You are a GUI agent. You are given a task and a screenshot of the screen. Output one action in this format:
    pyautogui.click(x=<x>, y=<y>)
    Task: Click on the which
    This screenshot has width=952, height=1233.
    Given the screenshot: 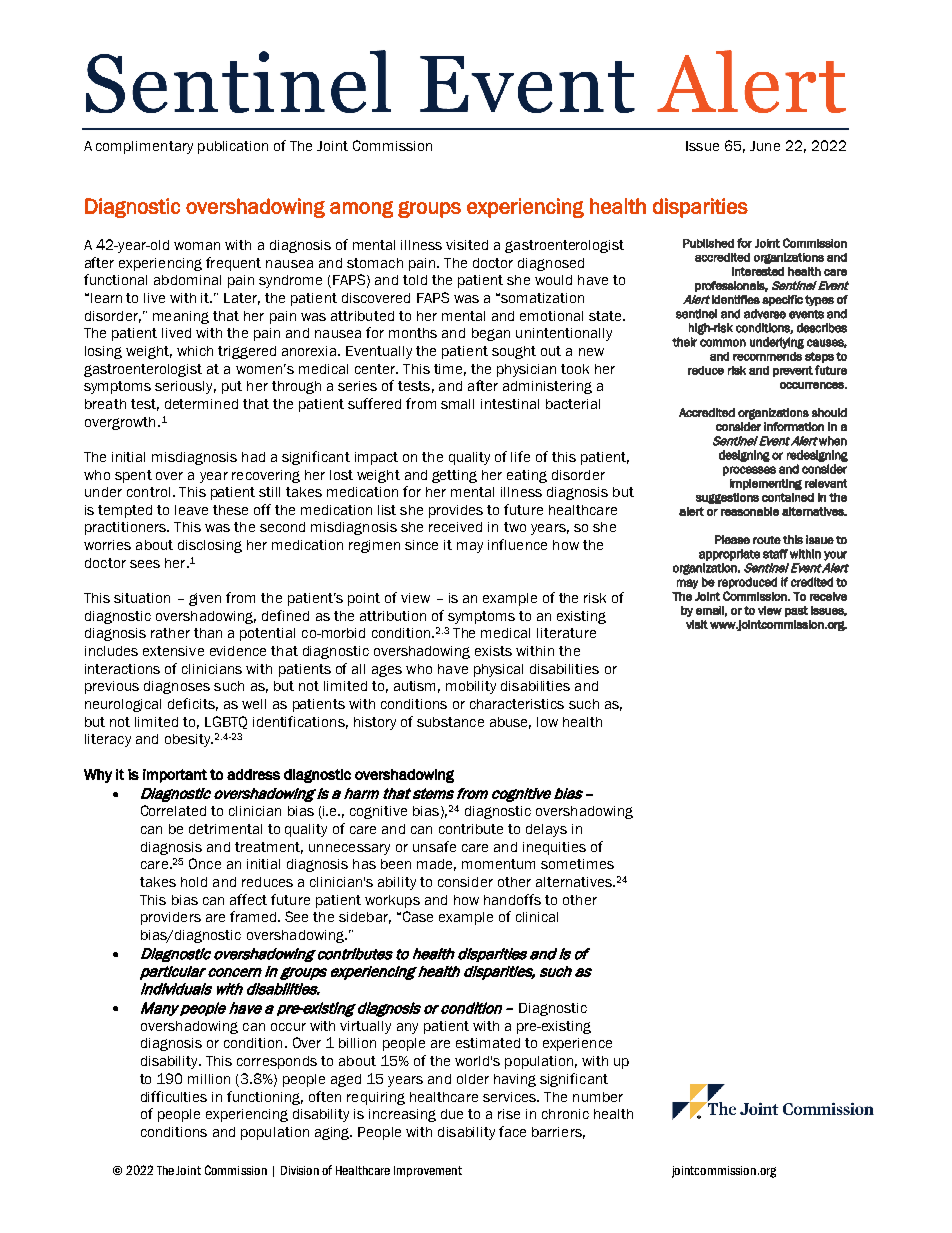 What is the action you would take?
    pyautogui.click(x=195, y=351)
